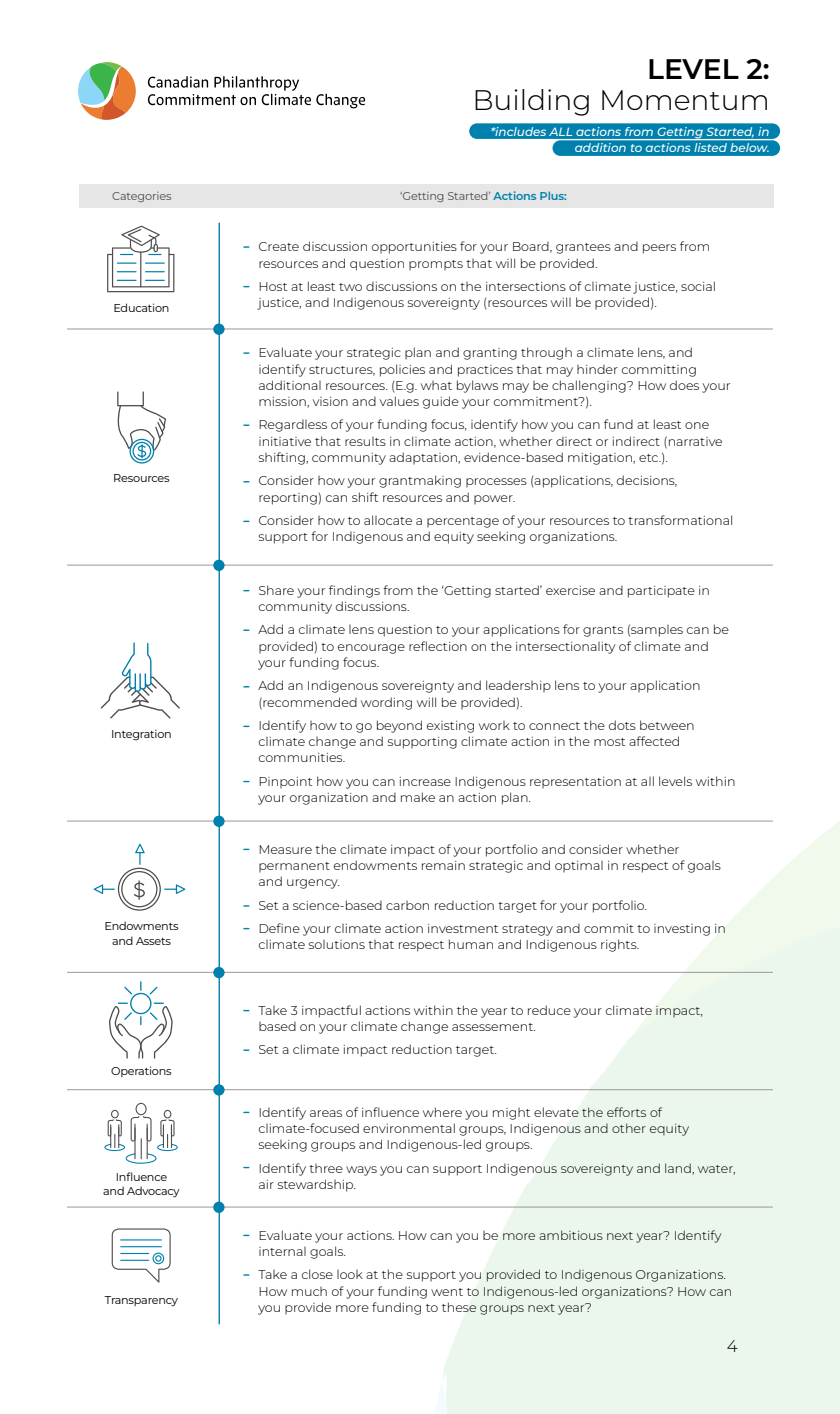 This screenshot has height=1414, width=840. What do you see at coordinates (414, 248) in the screenshot?
I see `opportunities` at bounding box center [414, 248].
